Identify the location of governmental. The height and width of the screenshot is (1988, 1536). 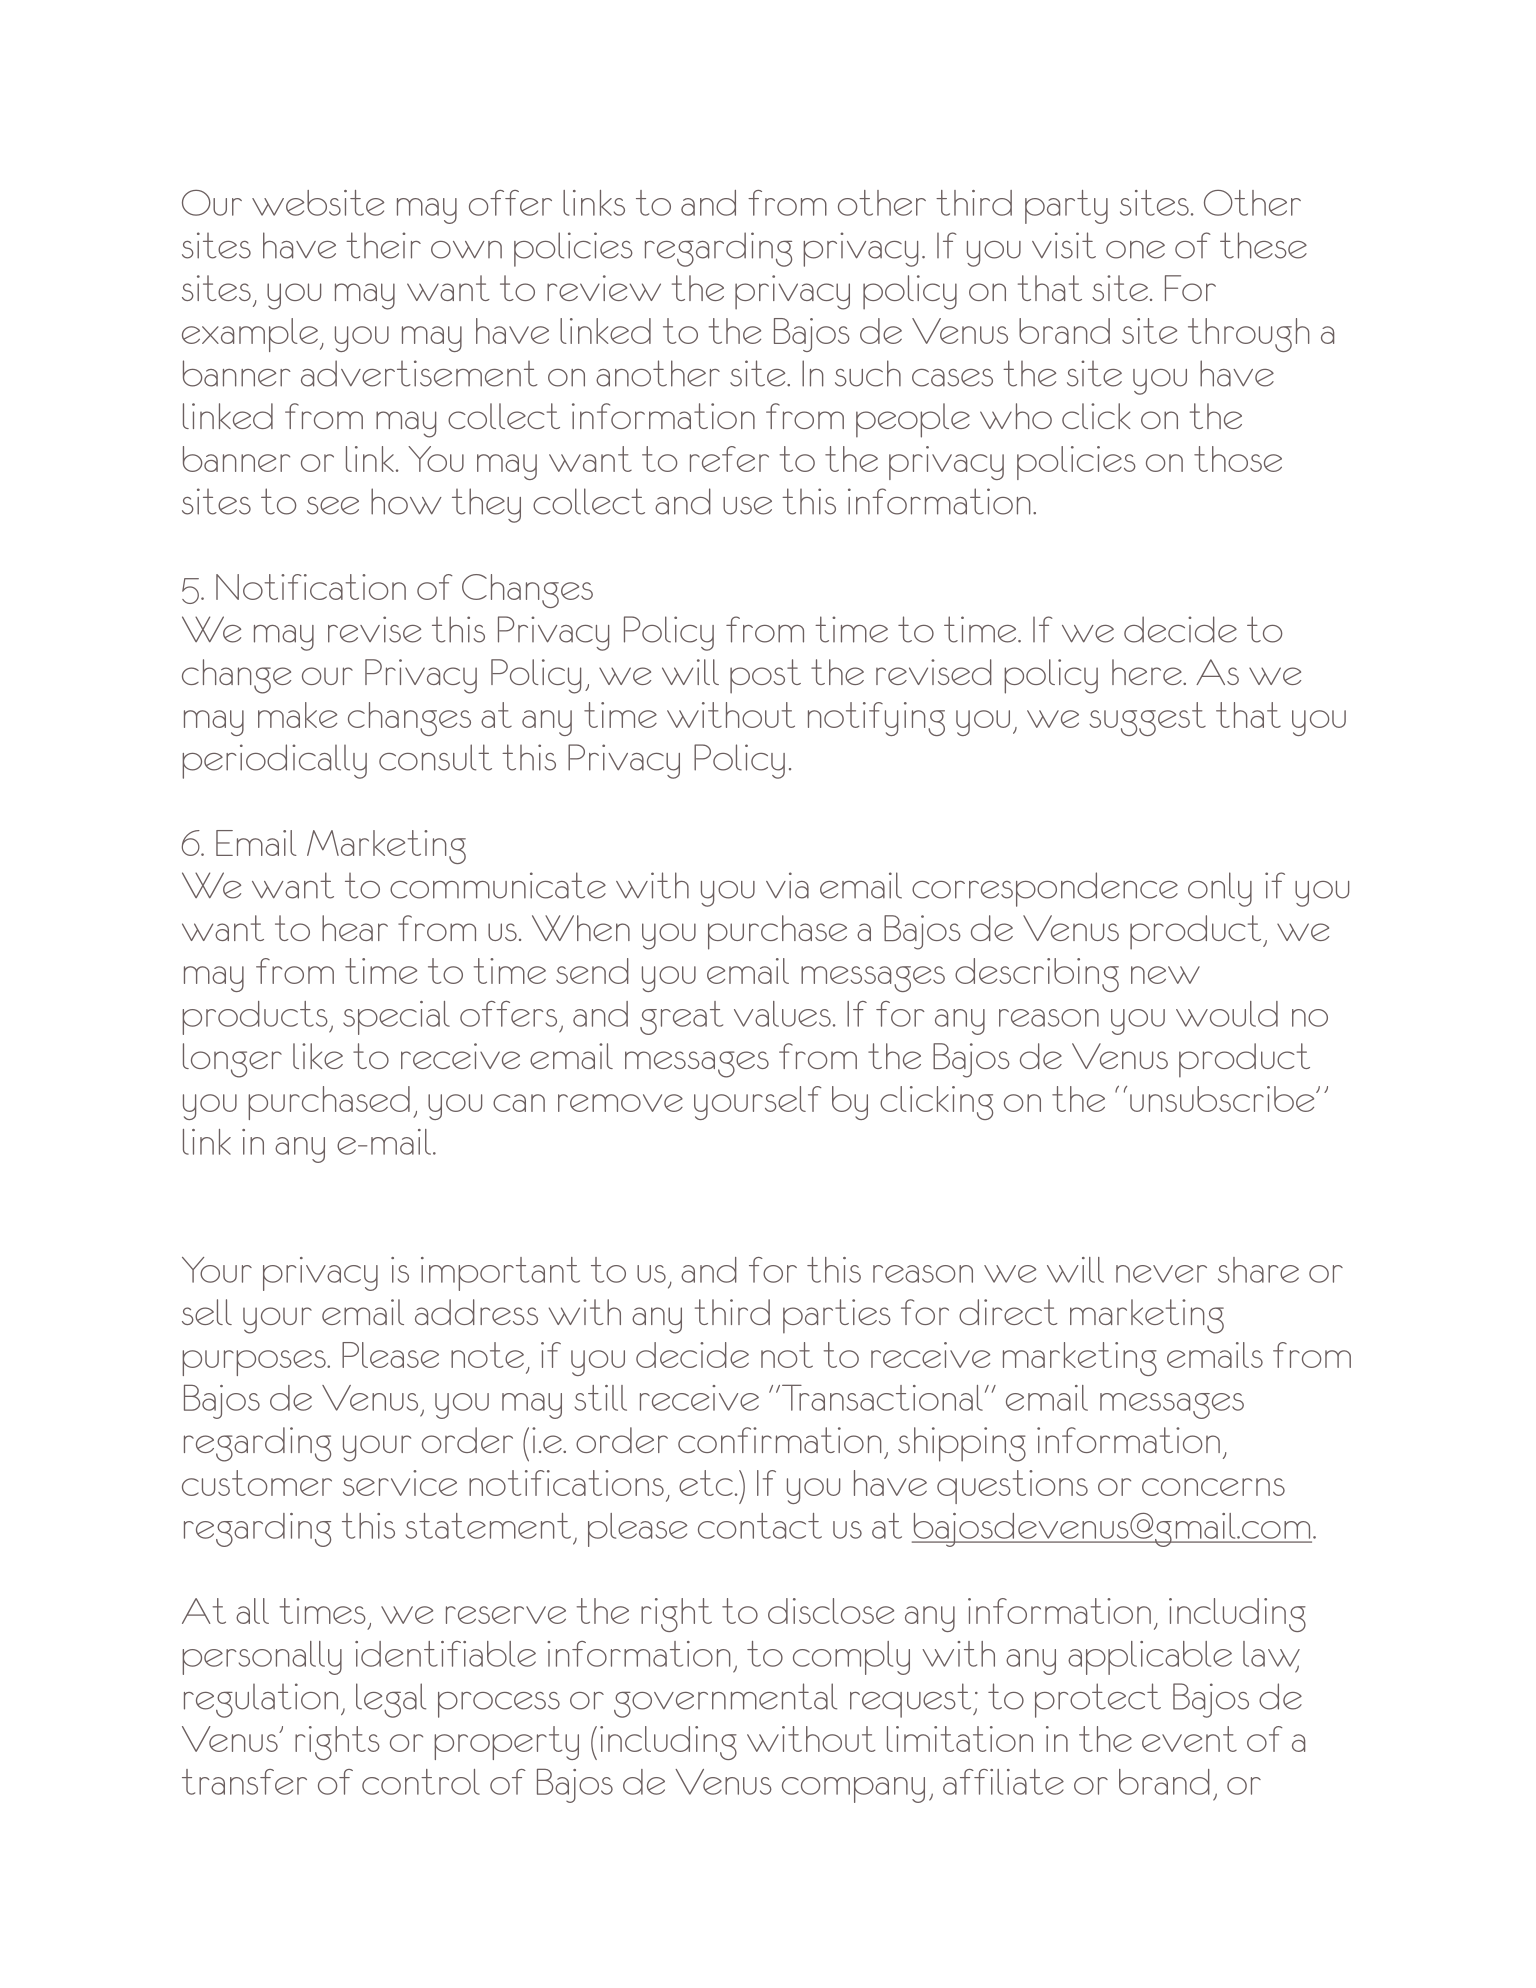
(725, 1700).
